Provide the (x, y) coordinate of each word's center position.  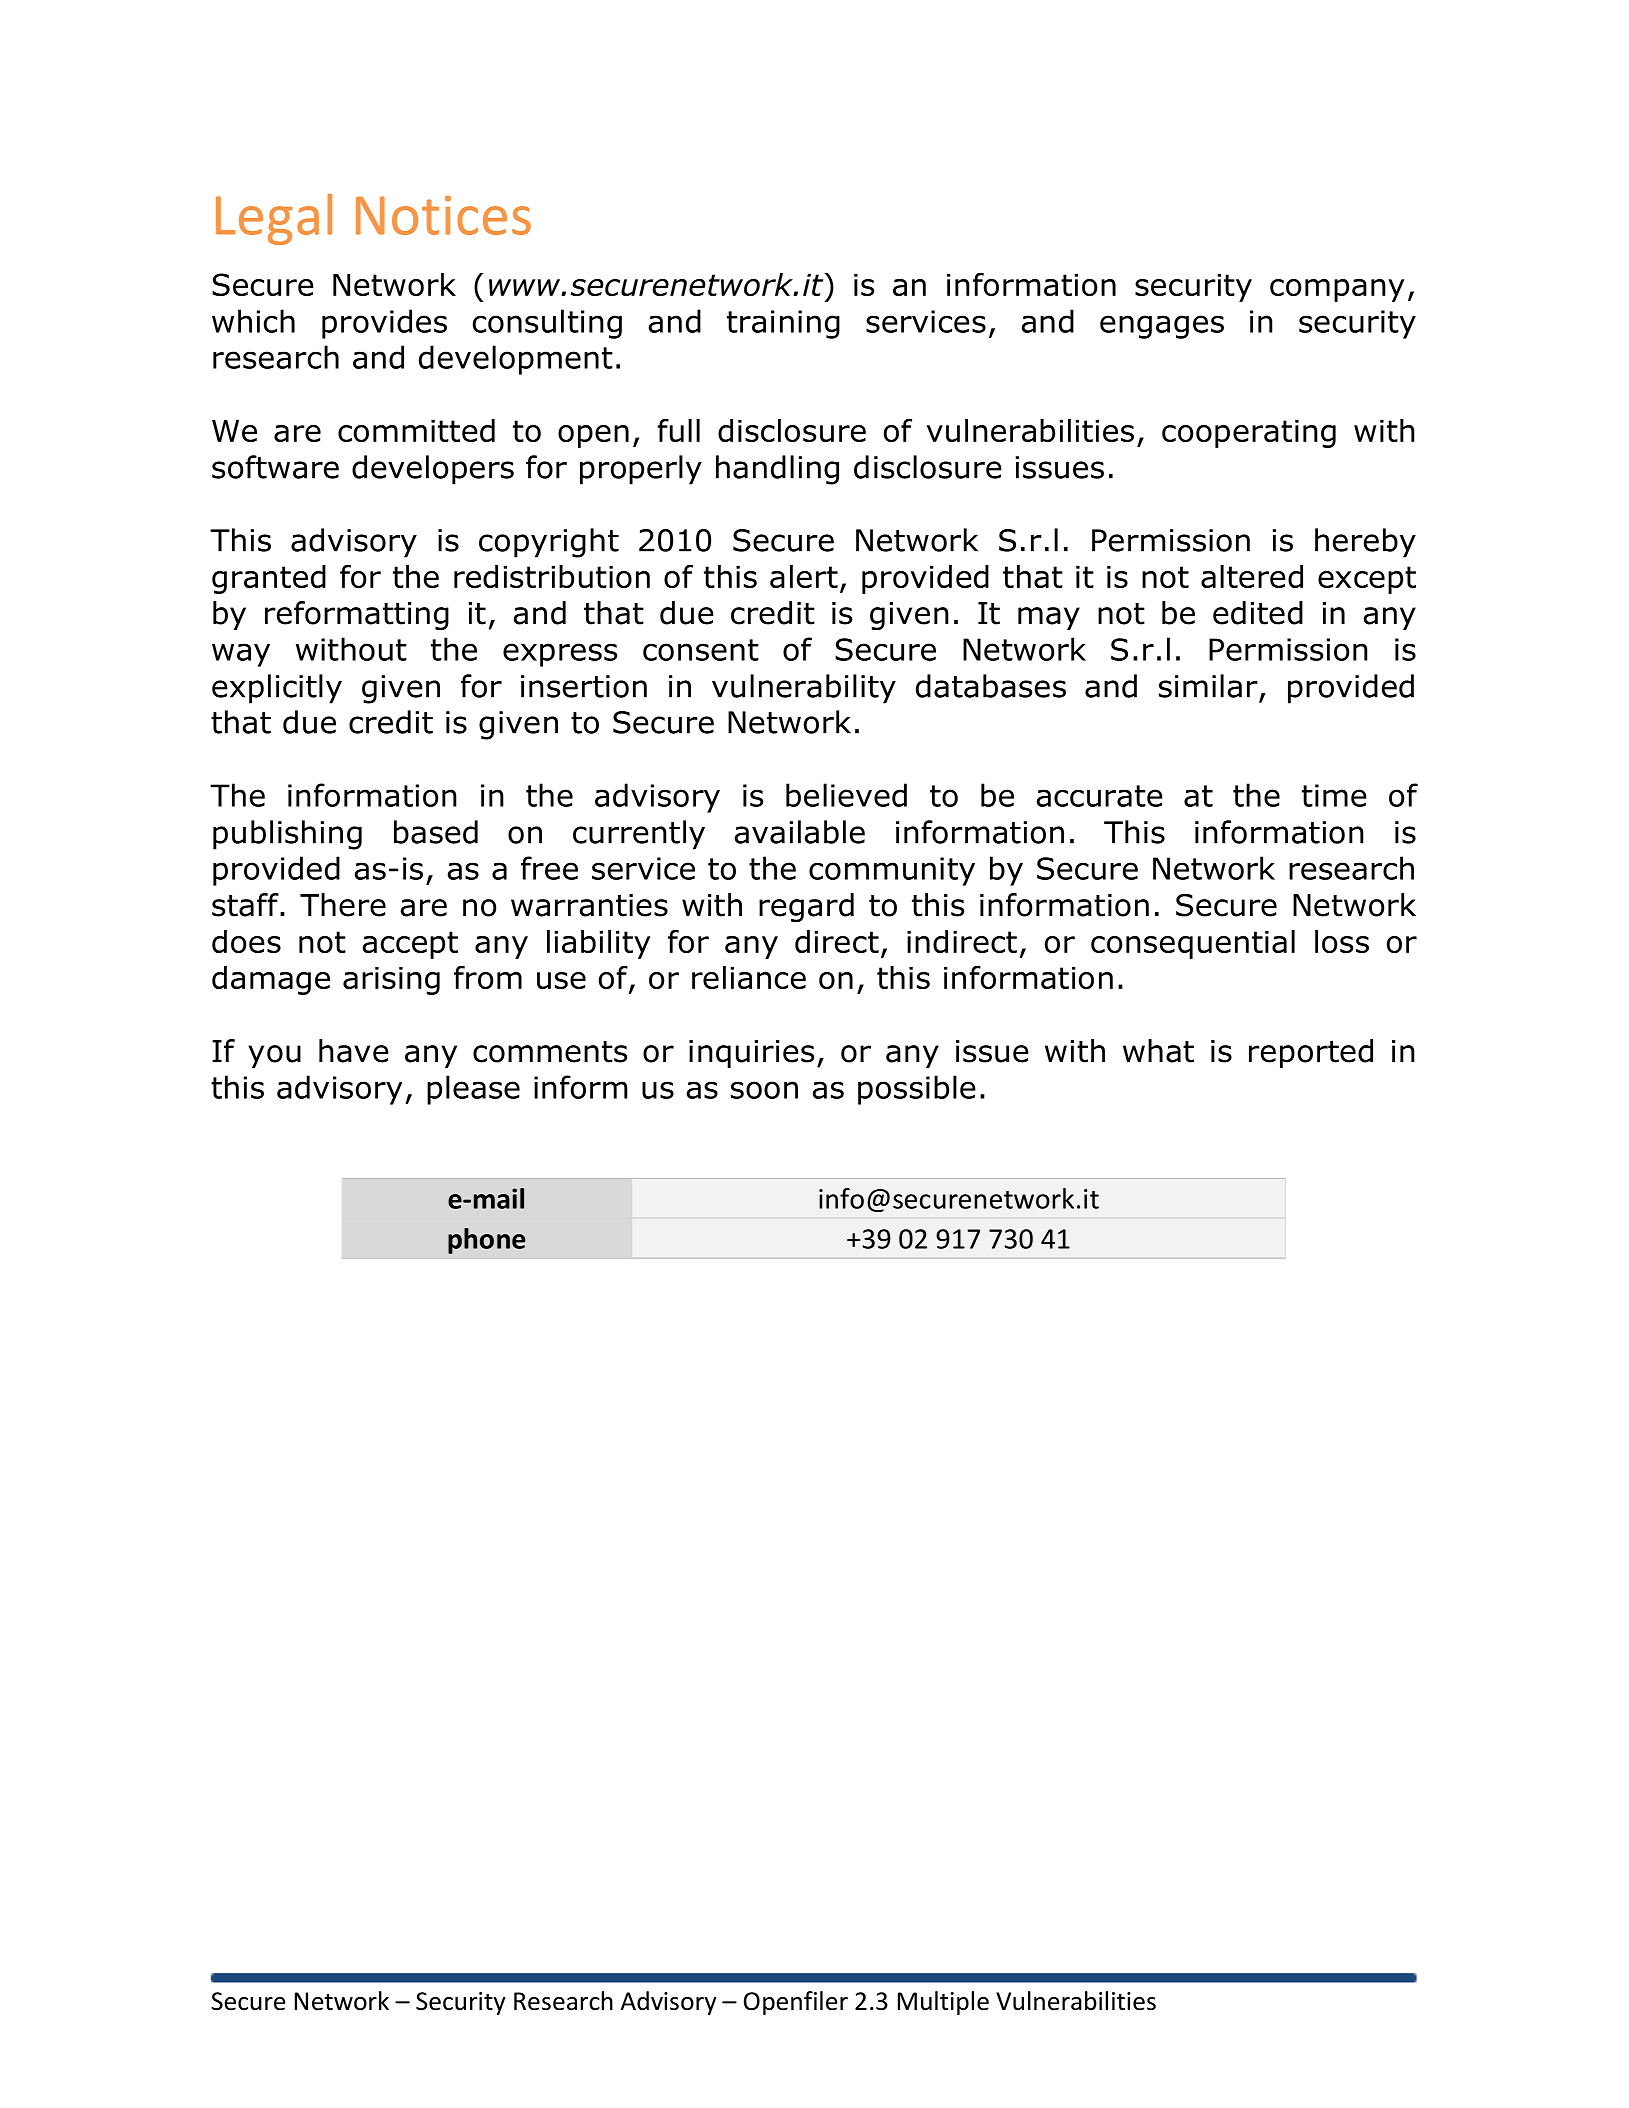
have (354, 1051)
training (783, 324)
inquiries (751, 1054)
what (1158, 1051)
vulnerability (804, 689)
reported (1311, 1053)
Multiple (943, 2003)
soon (764, 1090)
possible (917, 1090)
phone (486, 1241)
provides (384, 324)
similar (1208, 686)
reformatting (357, 615)
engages (1162, 327)
